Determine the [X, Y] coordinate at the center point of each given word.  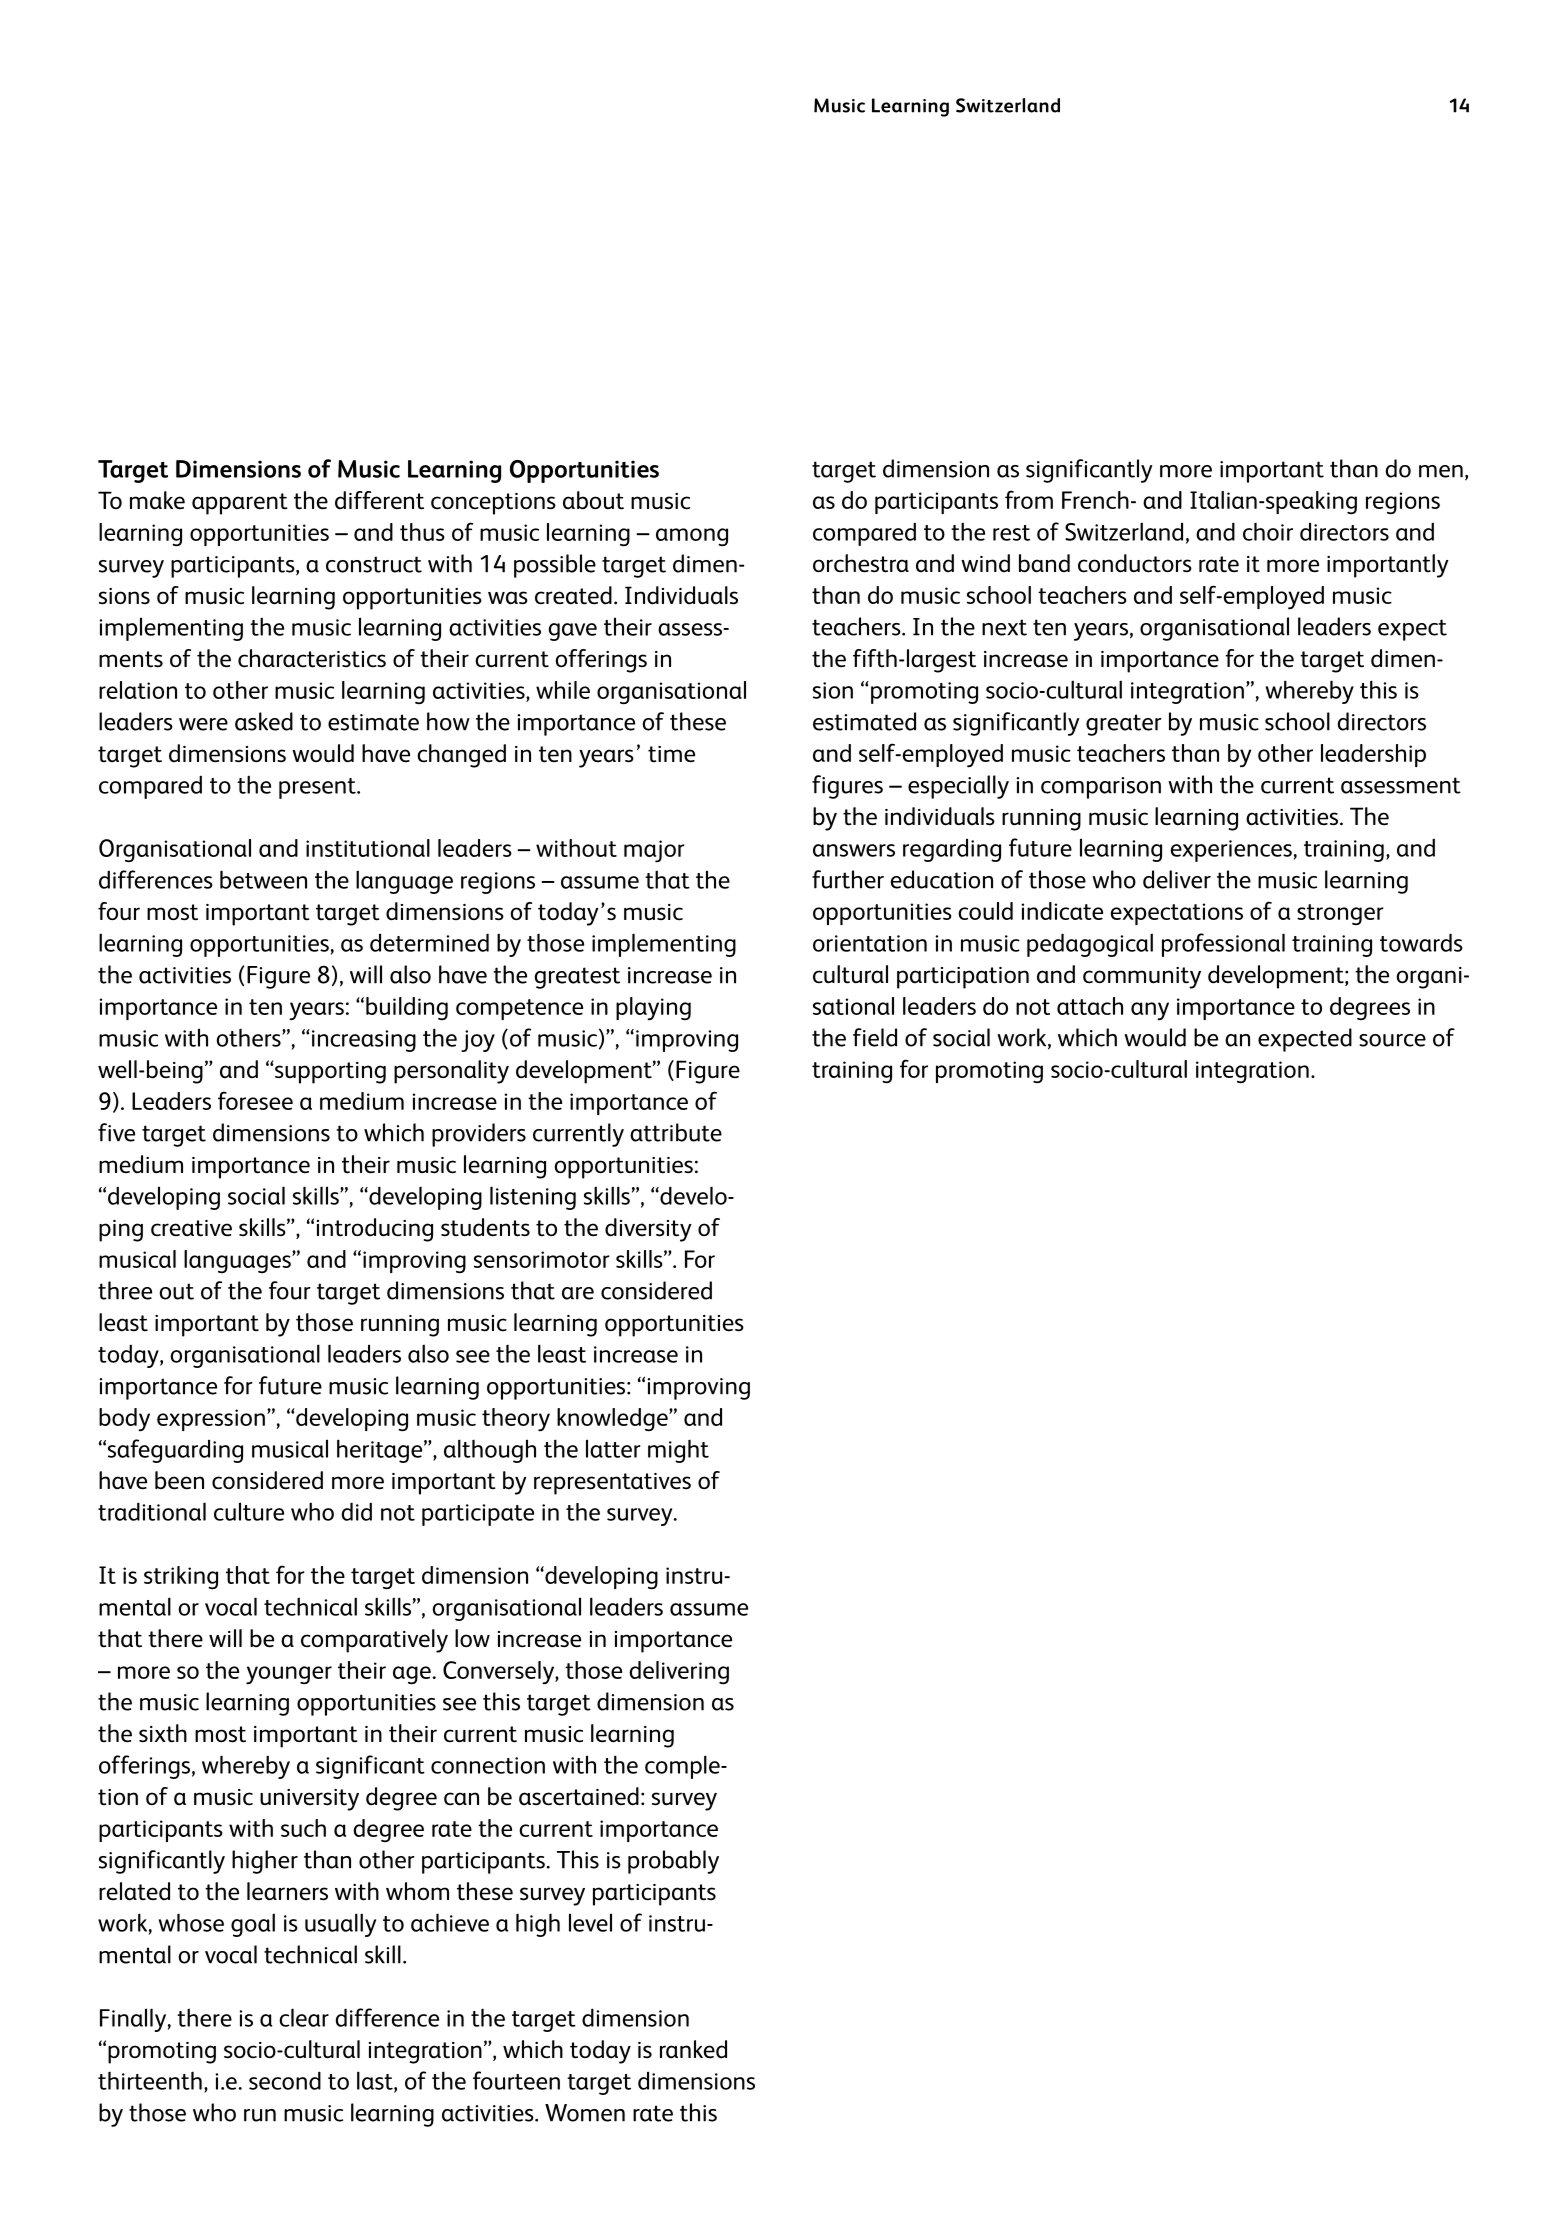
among [692, 537]
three [125, 1290]
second [285, 2080]
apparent [240, 504]
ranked [693, 2049]
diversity [648, 1230]
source [1392, 1040]
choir [1268, 531]
